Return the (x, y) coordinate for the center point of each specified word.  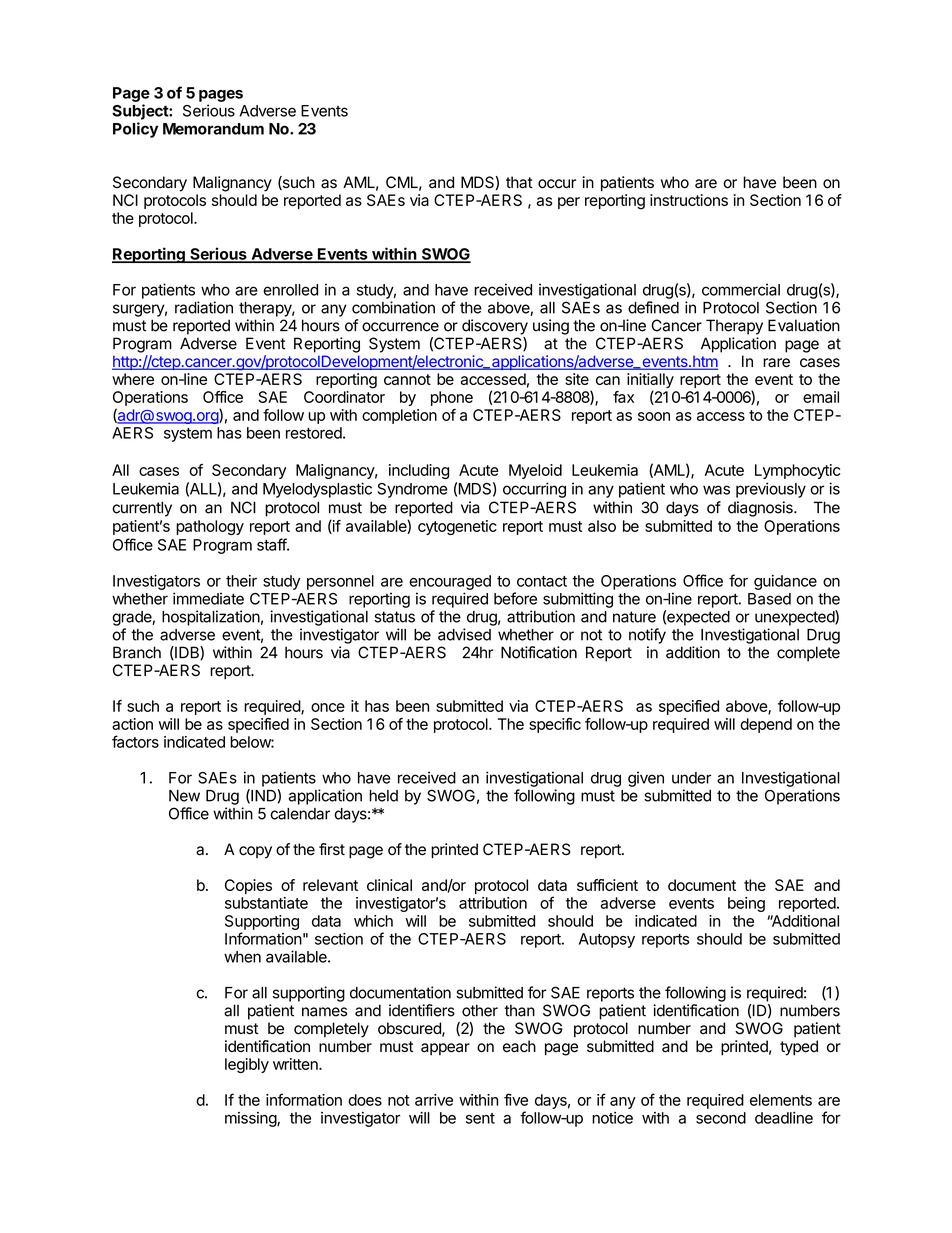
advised (464, 634)
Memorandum (213, 129)
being (746, 904)
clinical (389, 885)
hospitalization (211, 618)
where (133, 379)
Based (769, 599)
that (519, 182)
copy (255, 852)
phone (452, 398)
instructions (689, 200)
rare (776, 363)
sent (480, 1118)
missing (251, 1119)
